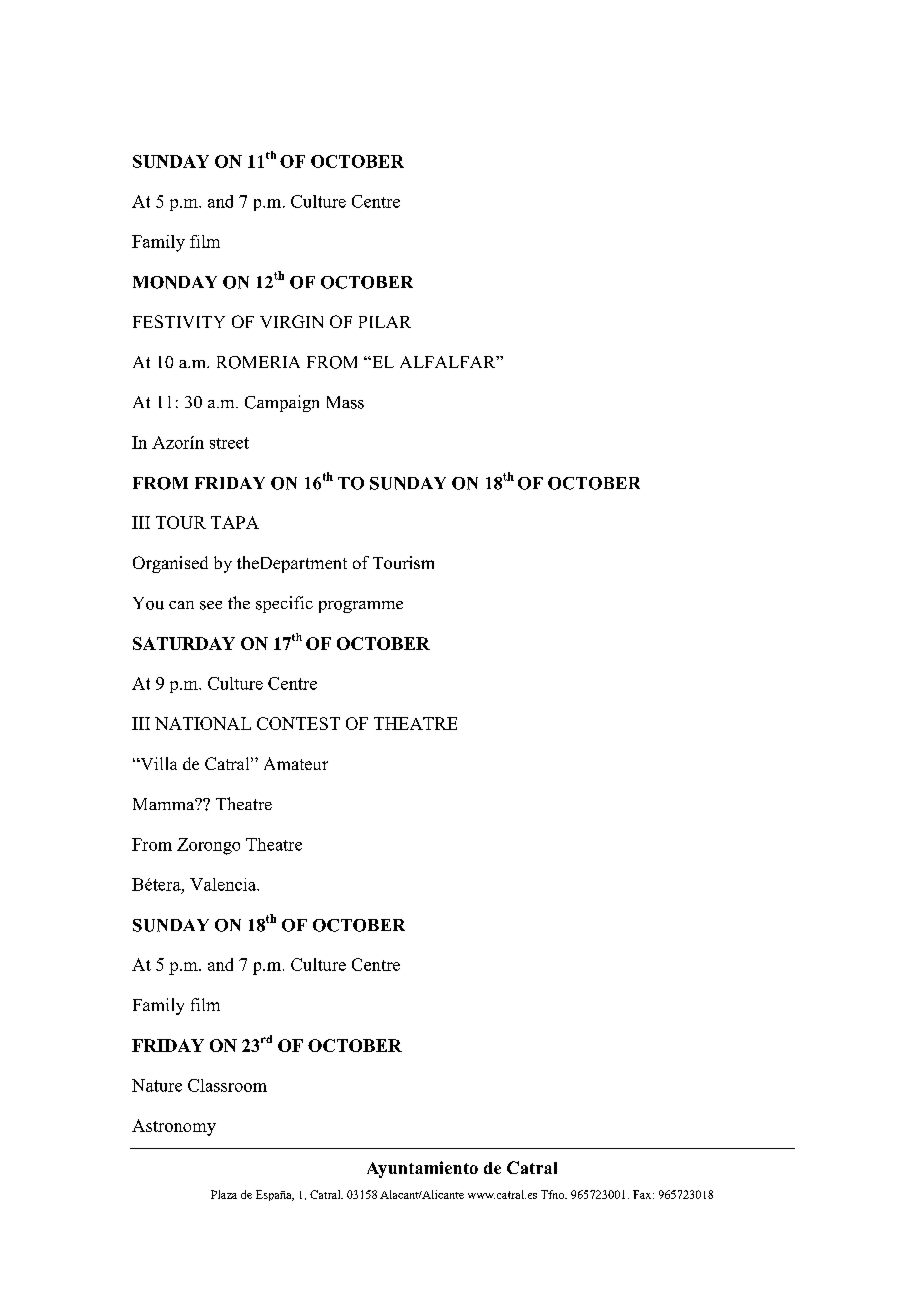 This document has height=1308, width=924. Describe the element at coordinates (179, 321) in the document. I see `FESTIVITY` at that location.
